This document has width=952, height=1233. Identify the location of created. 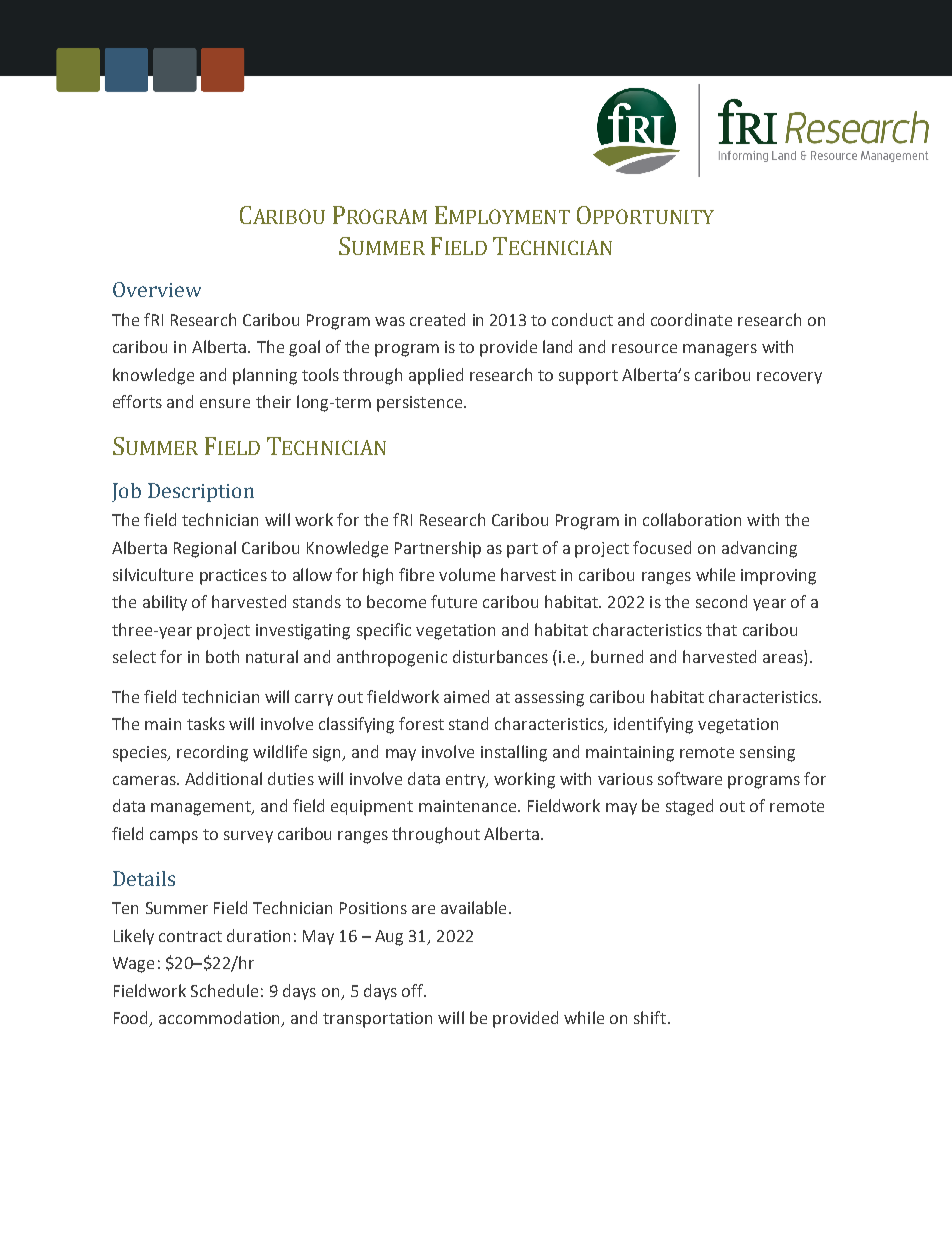
(437, 319).
